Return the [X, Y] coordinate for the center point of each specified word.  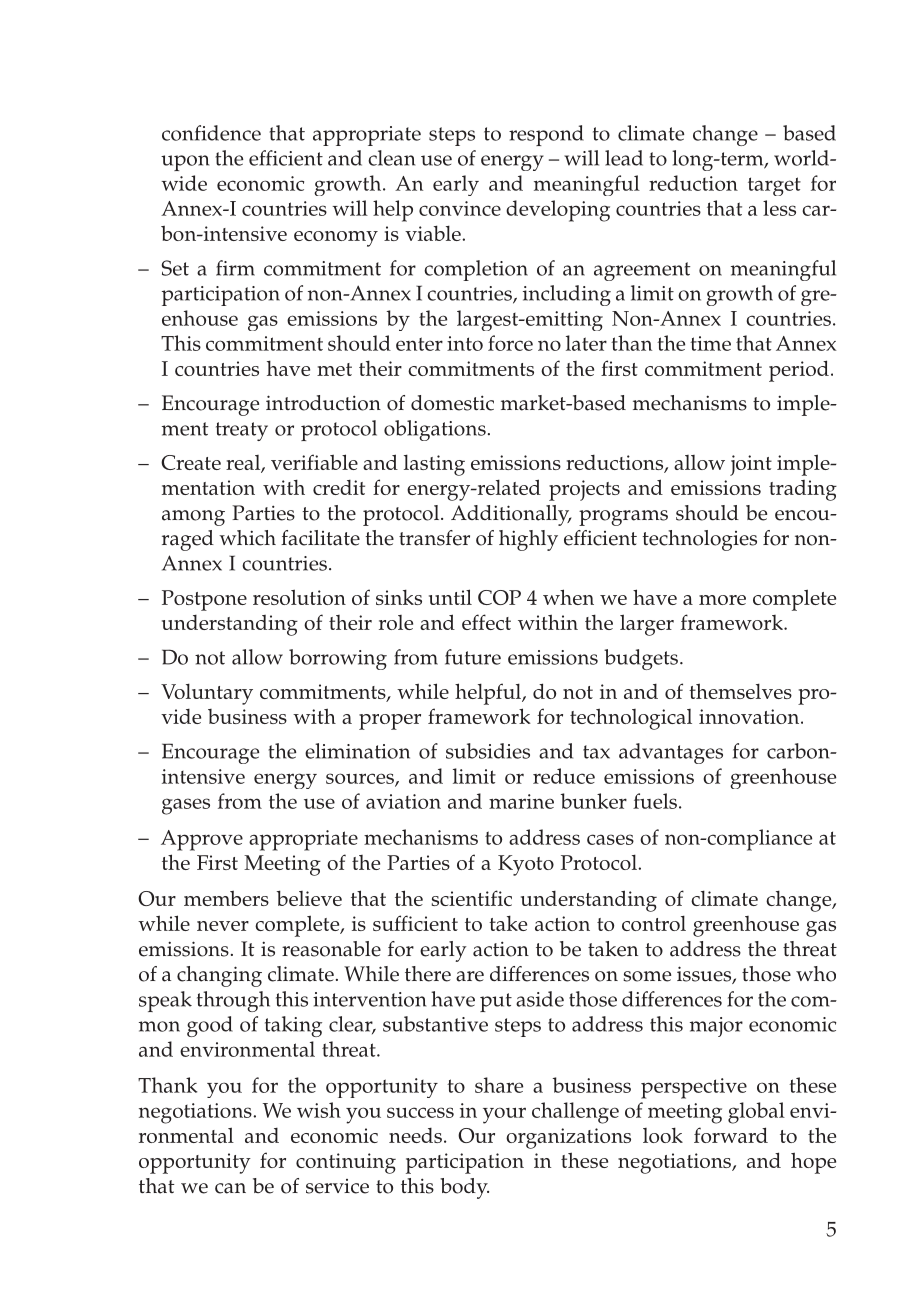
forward [731, 1135]
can [230, 1188]
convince [460, 208]
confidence [211, 133]
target [774, 186]
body [464, 1188]
